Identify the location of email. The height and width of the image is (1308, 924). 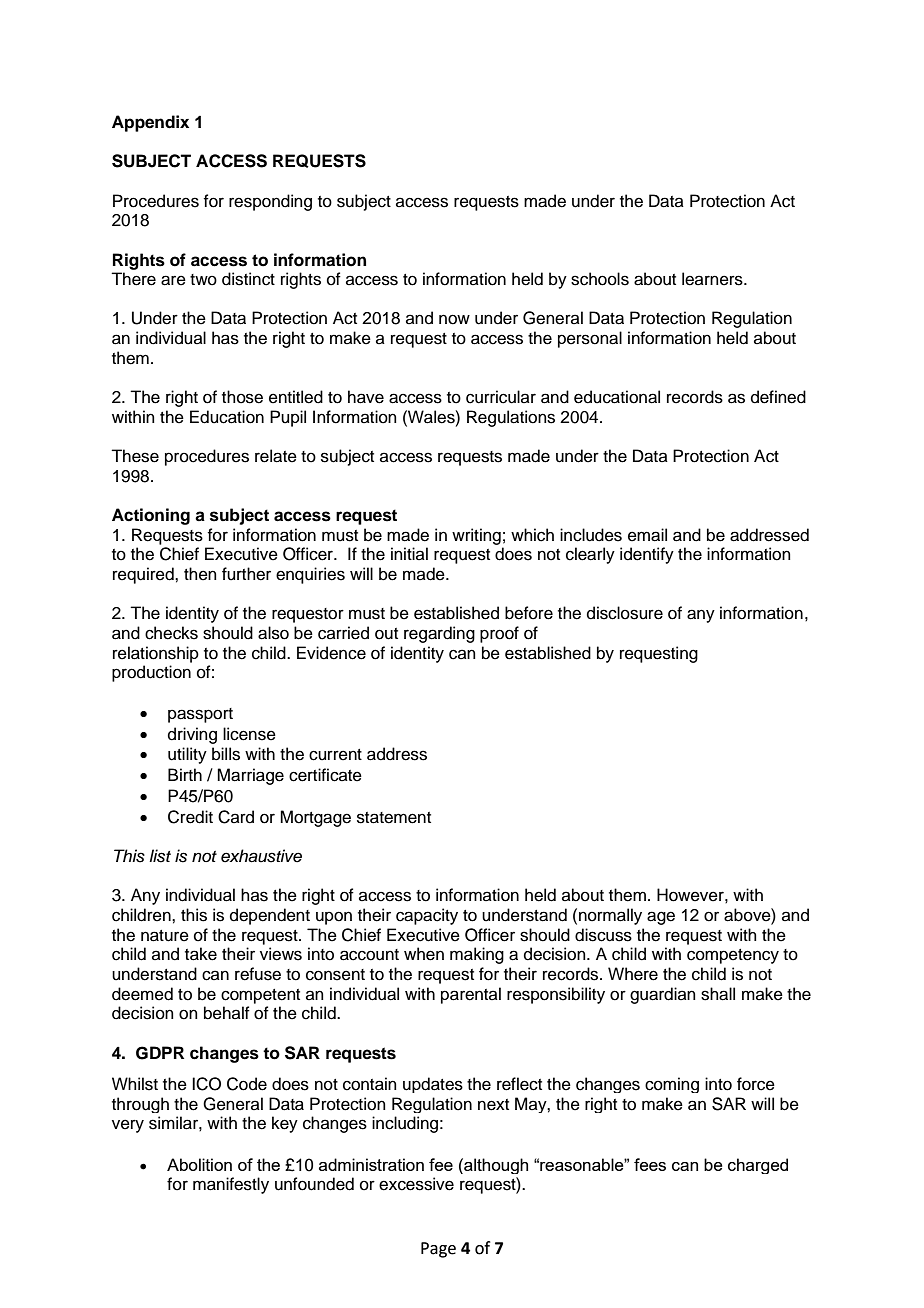
(647, 535).
